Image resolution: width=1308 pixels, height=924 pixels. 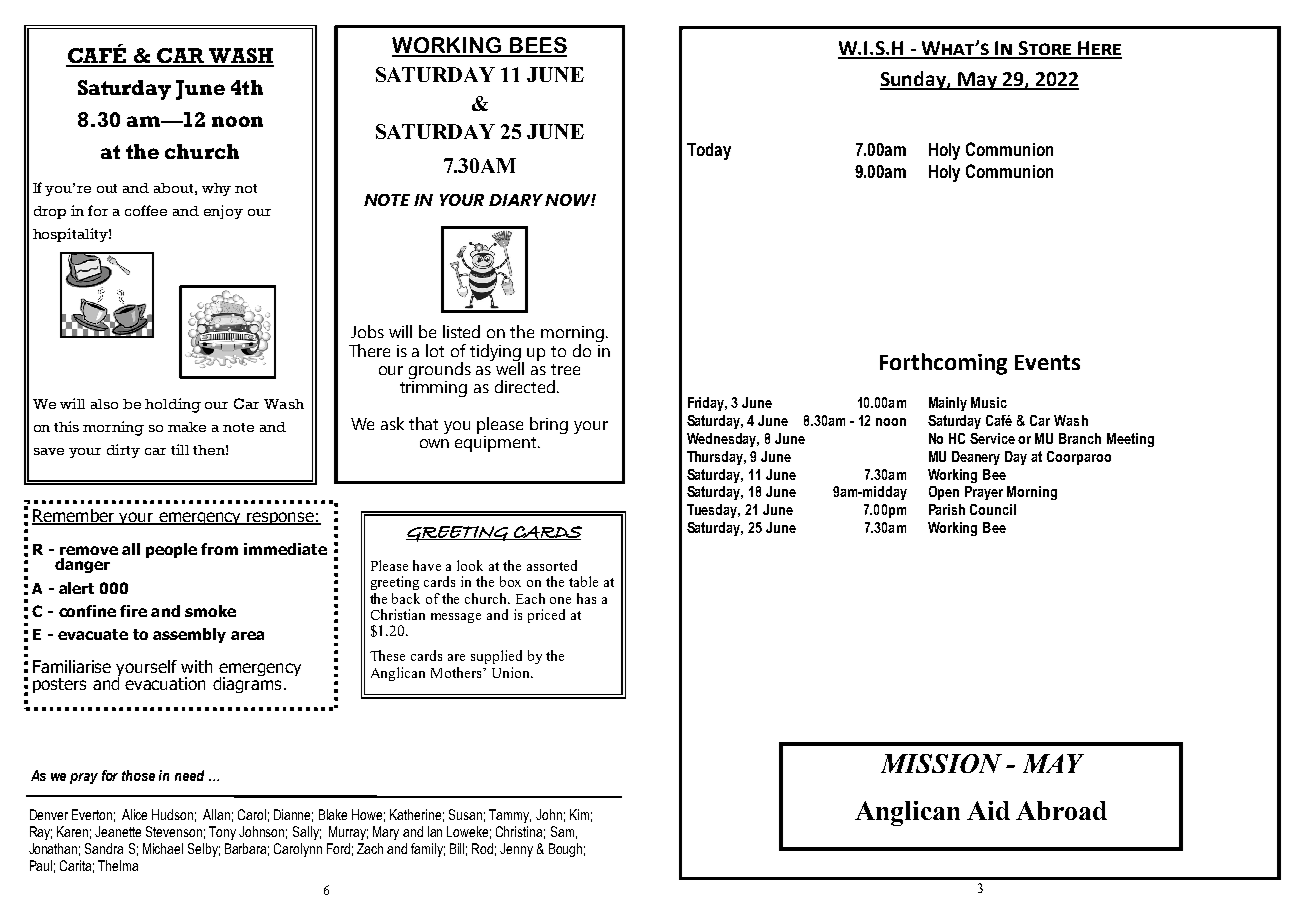 What do you see at coordinates (163, 848) in the page?
I see `Michael` at bounding box center [163, 848].
